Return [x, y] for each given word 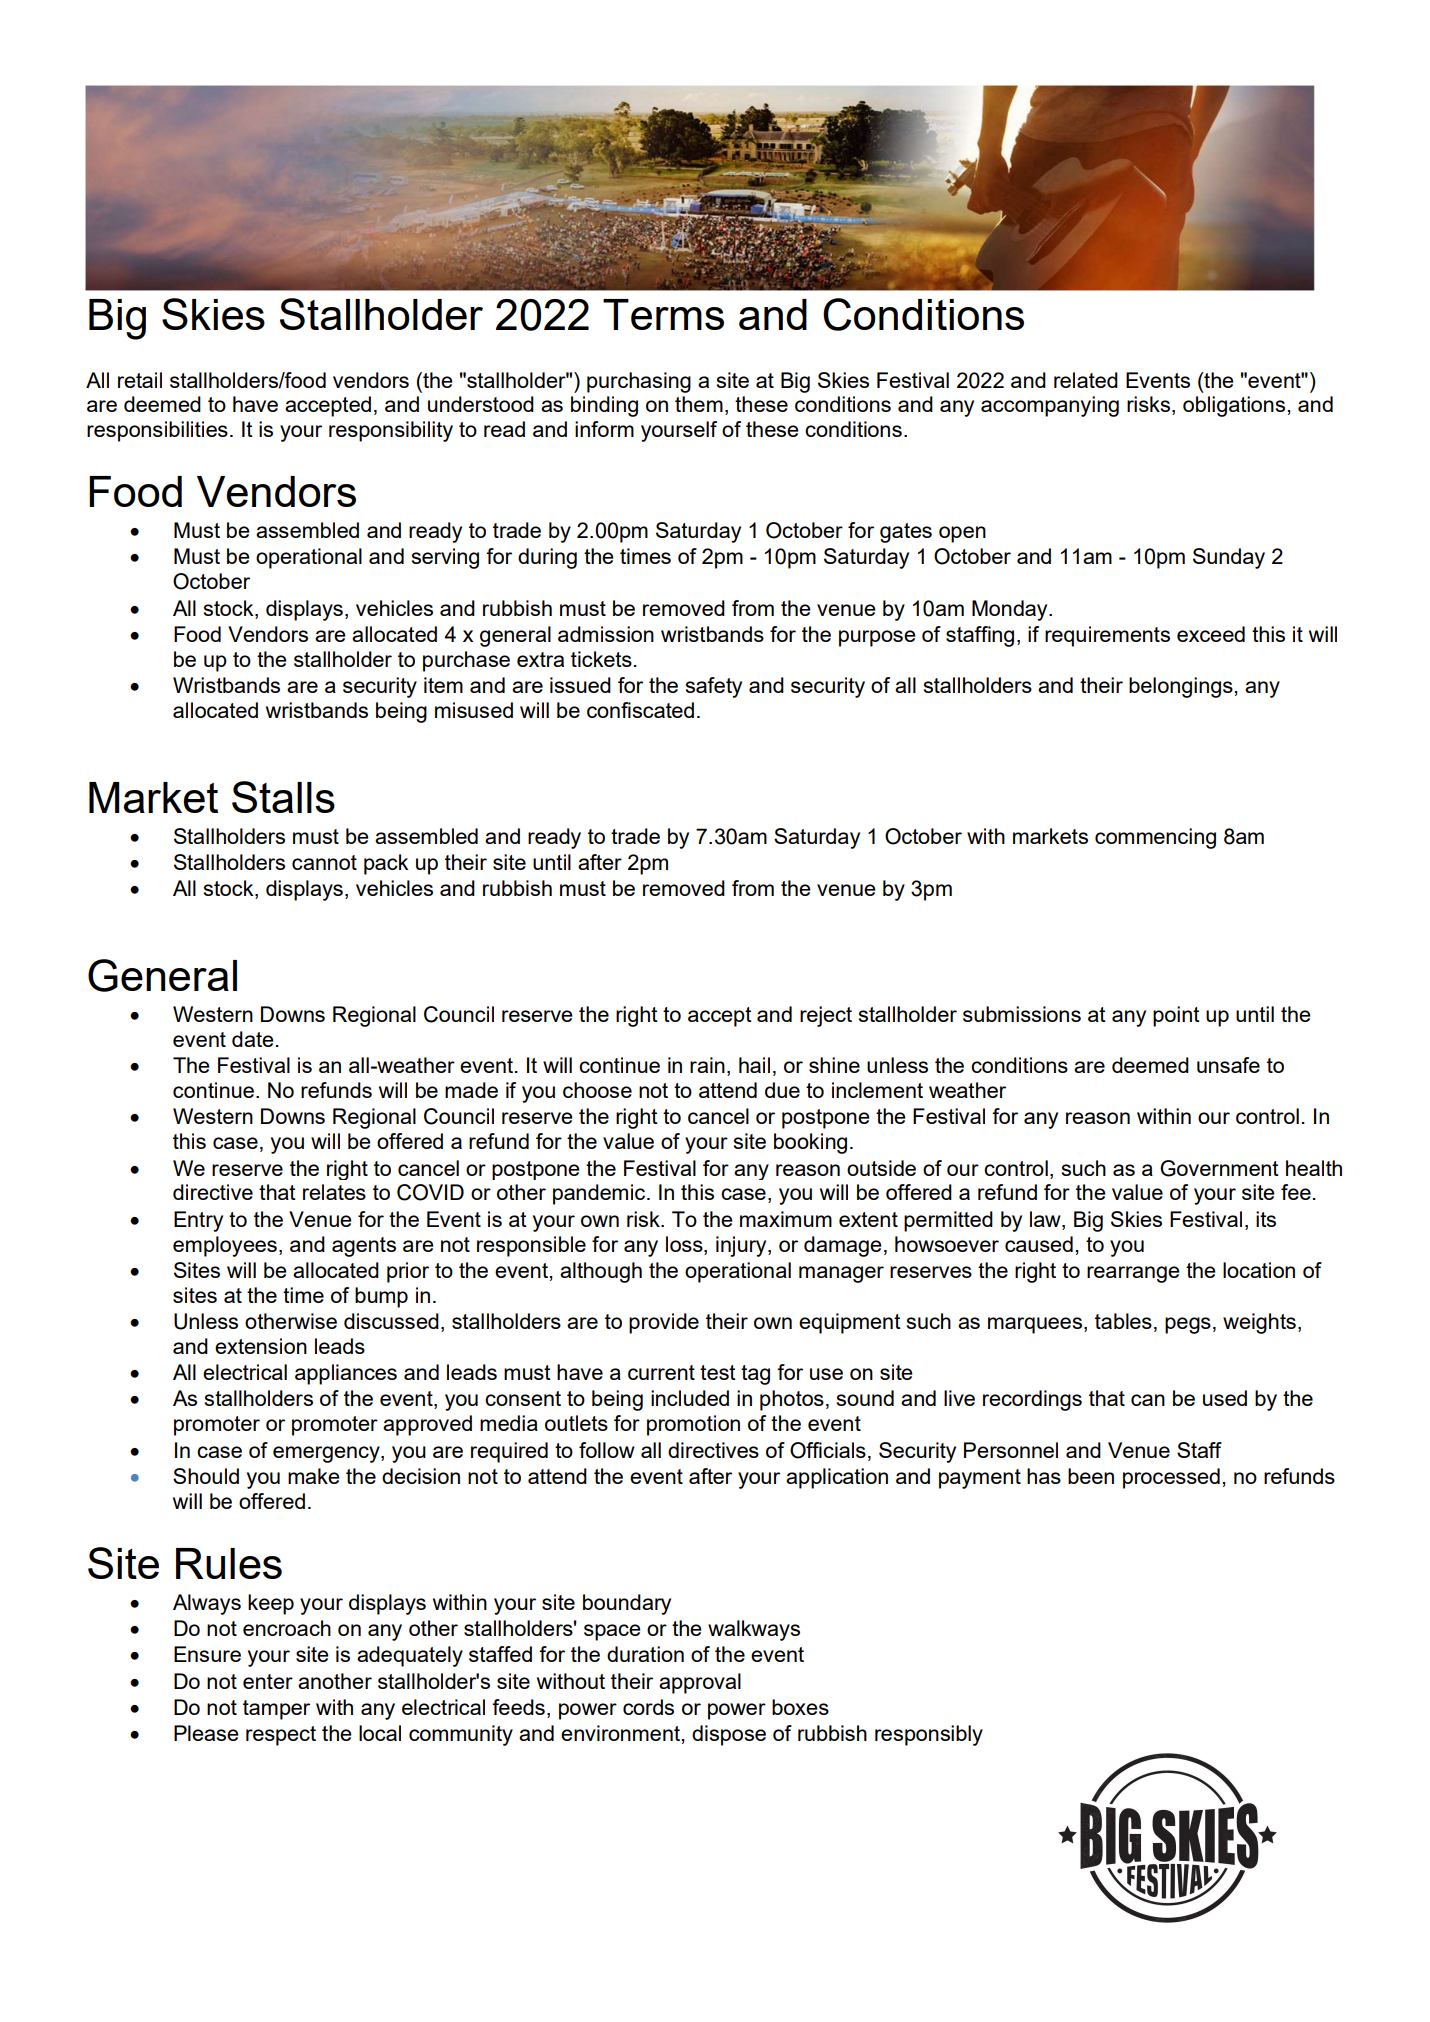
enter [268, 1681]
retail [140, 380]
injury [742, 1246]
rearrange [1133, 1274]
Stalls [283, 797]
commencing [1155, 838]
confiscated [640, 710]
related [1086, 380]
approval [700, 1683]
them [699, 404]
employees [225, 1246]
